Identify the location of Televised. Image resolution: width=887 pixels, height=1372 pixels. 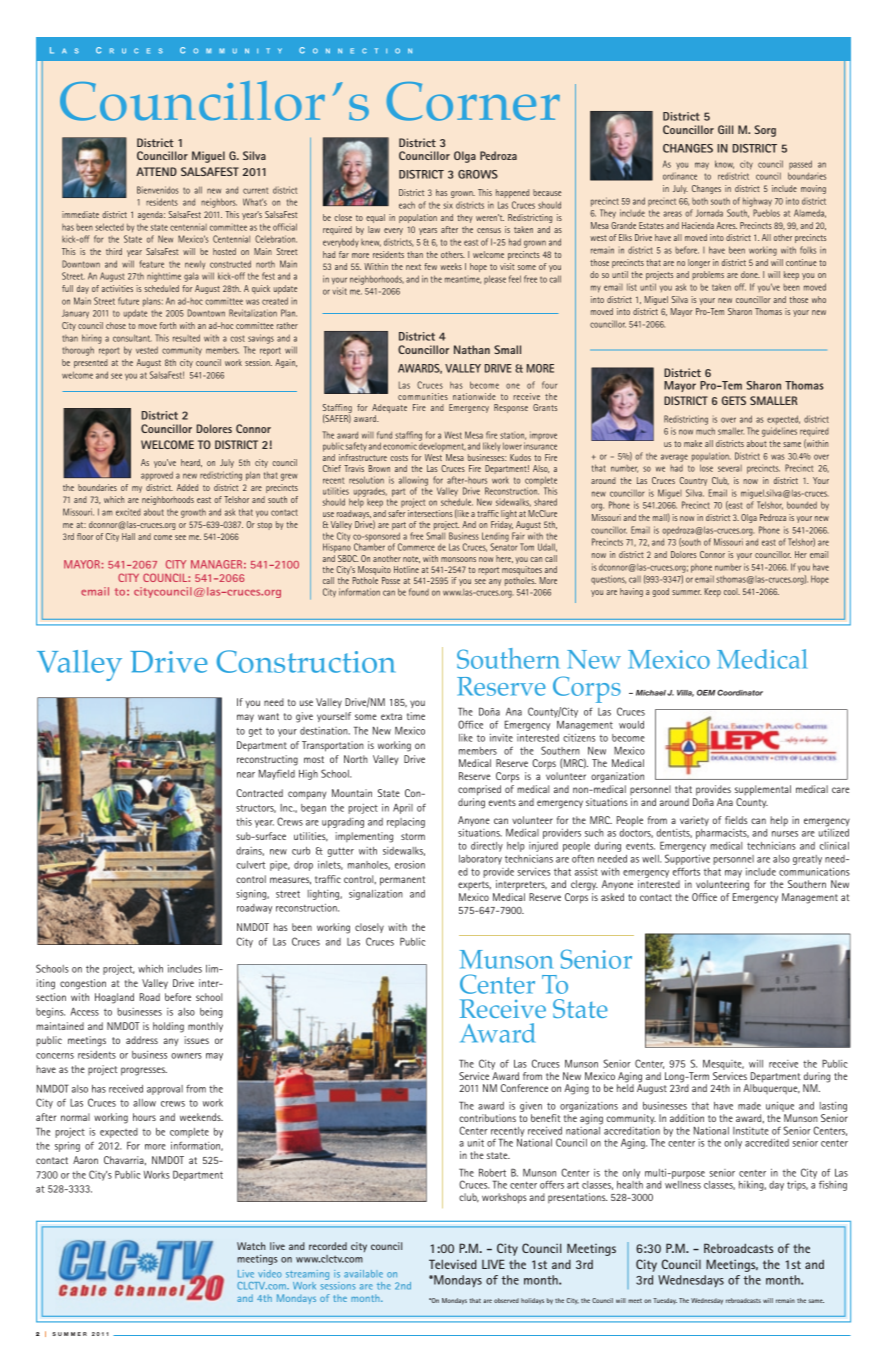
(453, 1264).
